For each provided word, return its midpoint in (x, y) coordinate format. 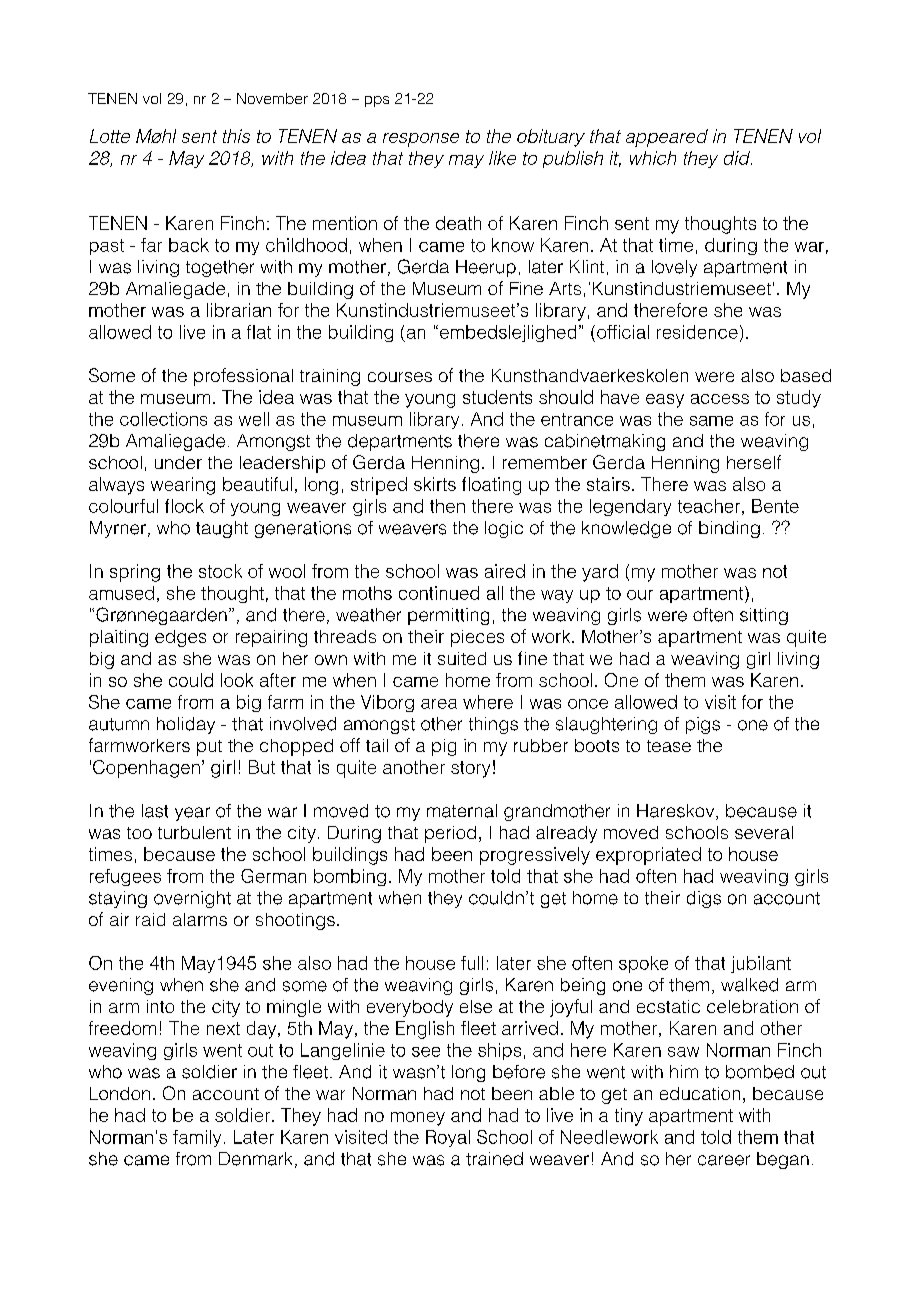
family (197, 1138)
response (421, 140)
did (738, 158)
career (724, 1160)
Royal (448, 1138)
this (236, 136)
